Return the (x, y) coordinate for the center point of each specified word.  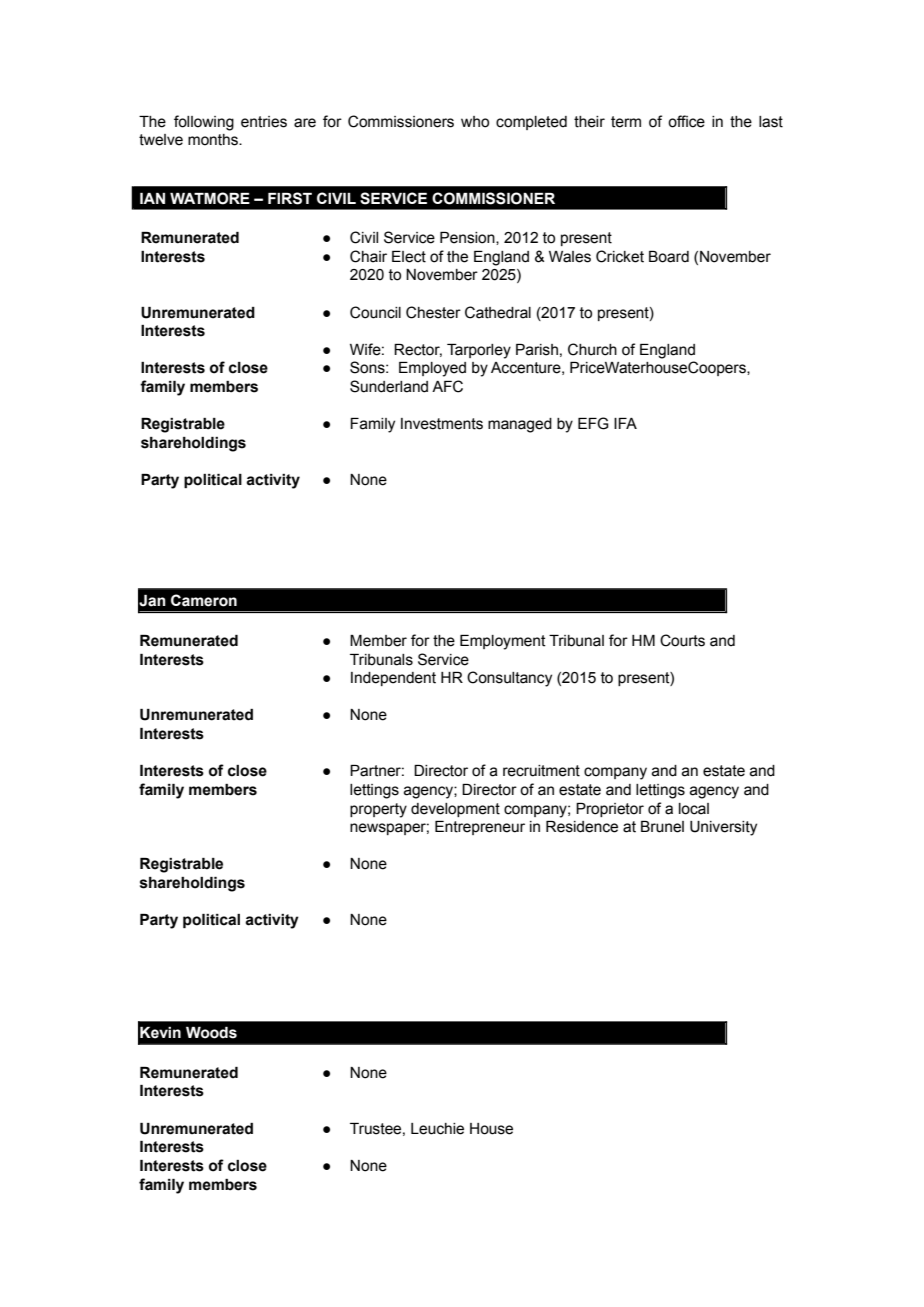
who (475, 122)
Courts (682, 640)
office (686, 121)
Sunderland (389, 386)
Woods (211, 1033)
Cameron (204, 600)
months (214, 140)
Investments (442, 424)
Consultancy (509, 679)
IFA (625, 423)
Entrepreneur (480, 828)
